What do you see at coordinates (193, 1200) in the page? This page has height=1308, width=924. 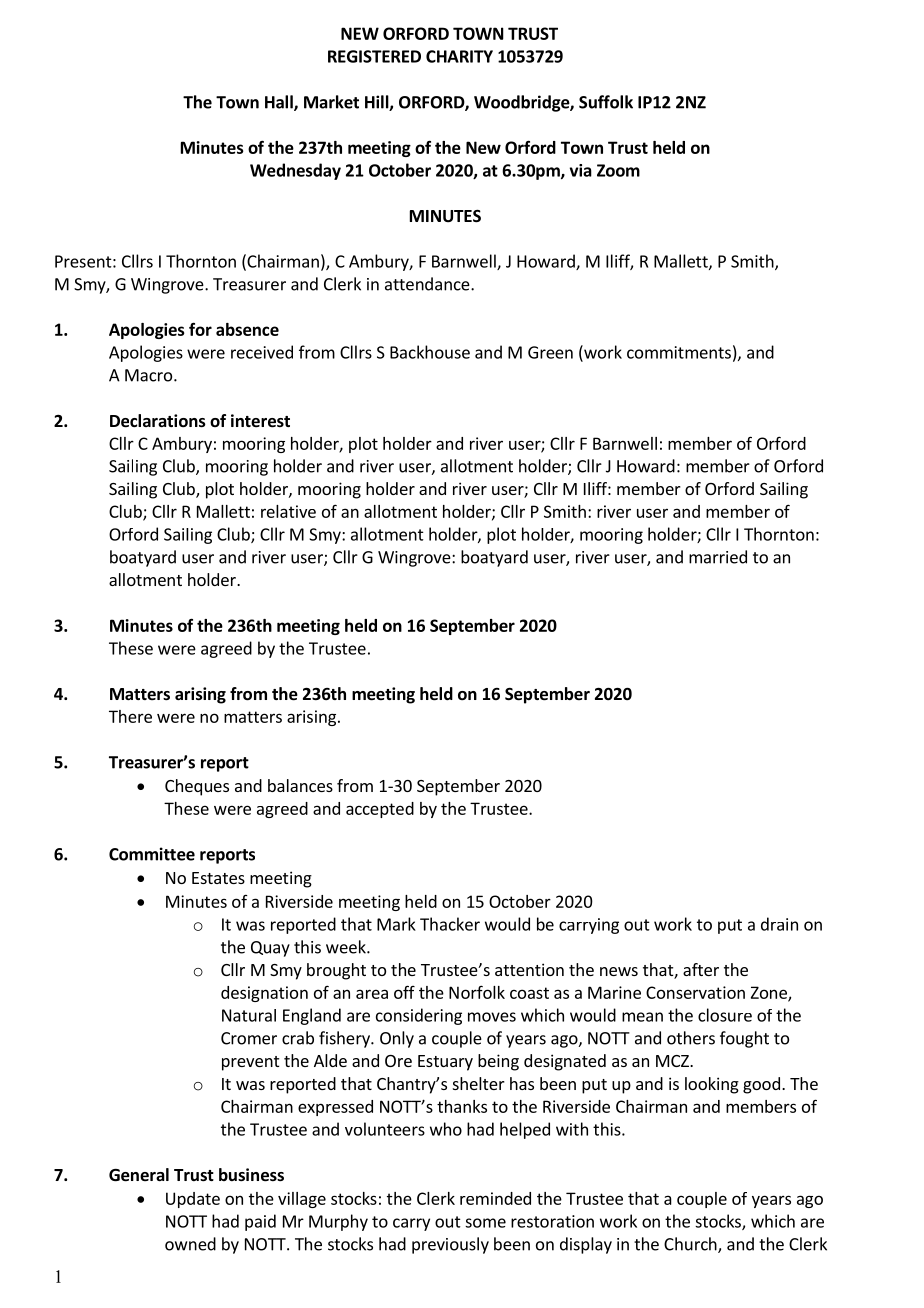 I see `Update` at bounding box center [193, 1200].
